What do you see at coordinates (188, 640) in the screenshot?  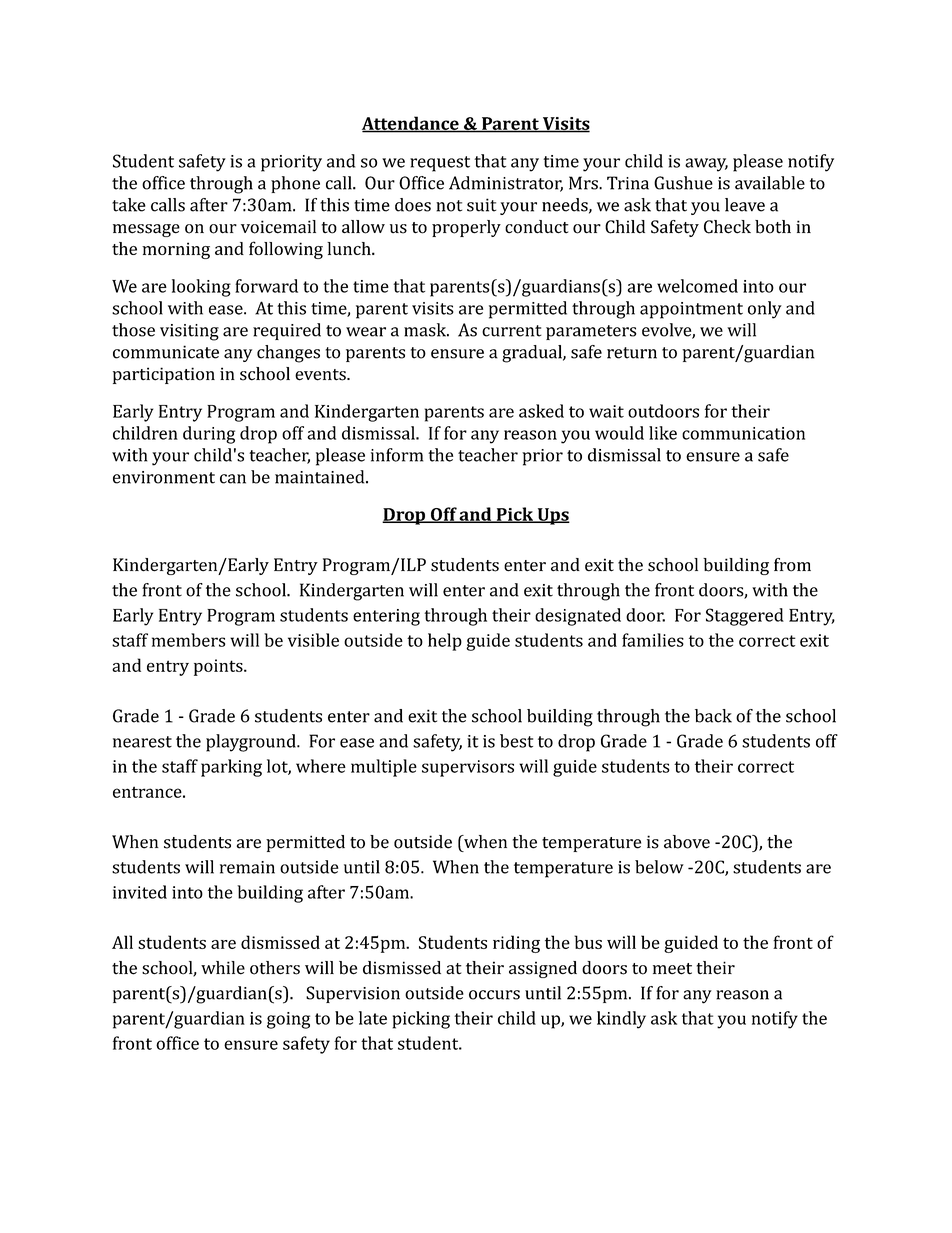 I see `members` at bounding box center [188, 640].
